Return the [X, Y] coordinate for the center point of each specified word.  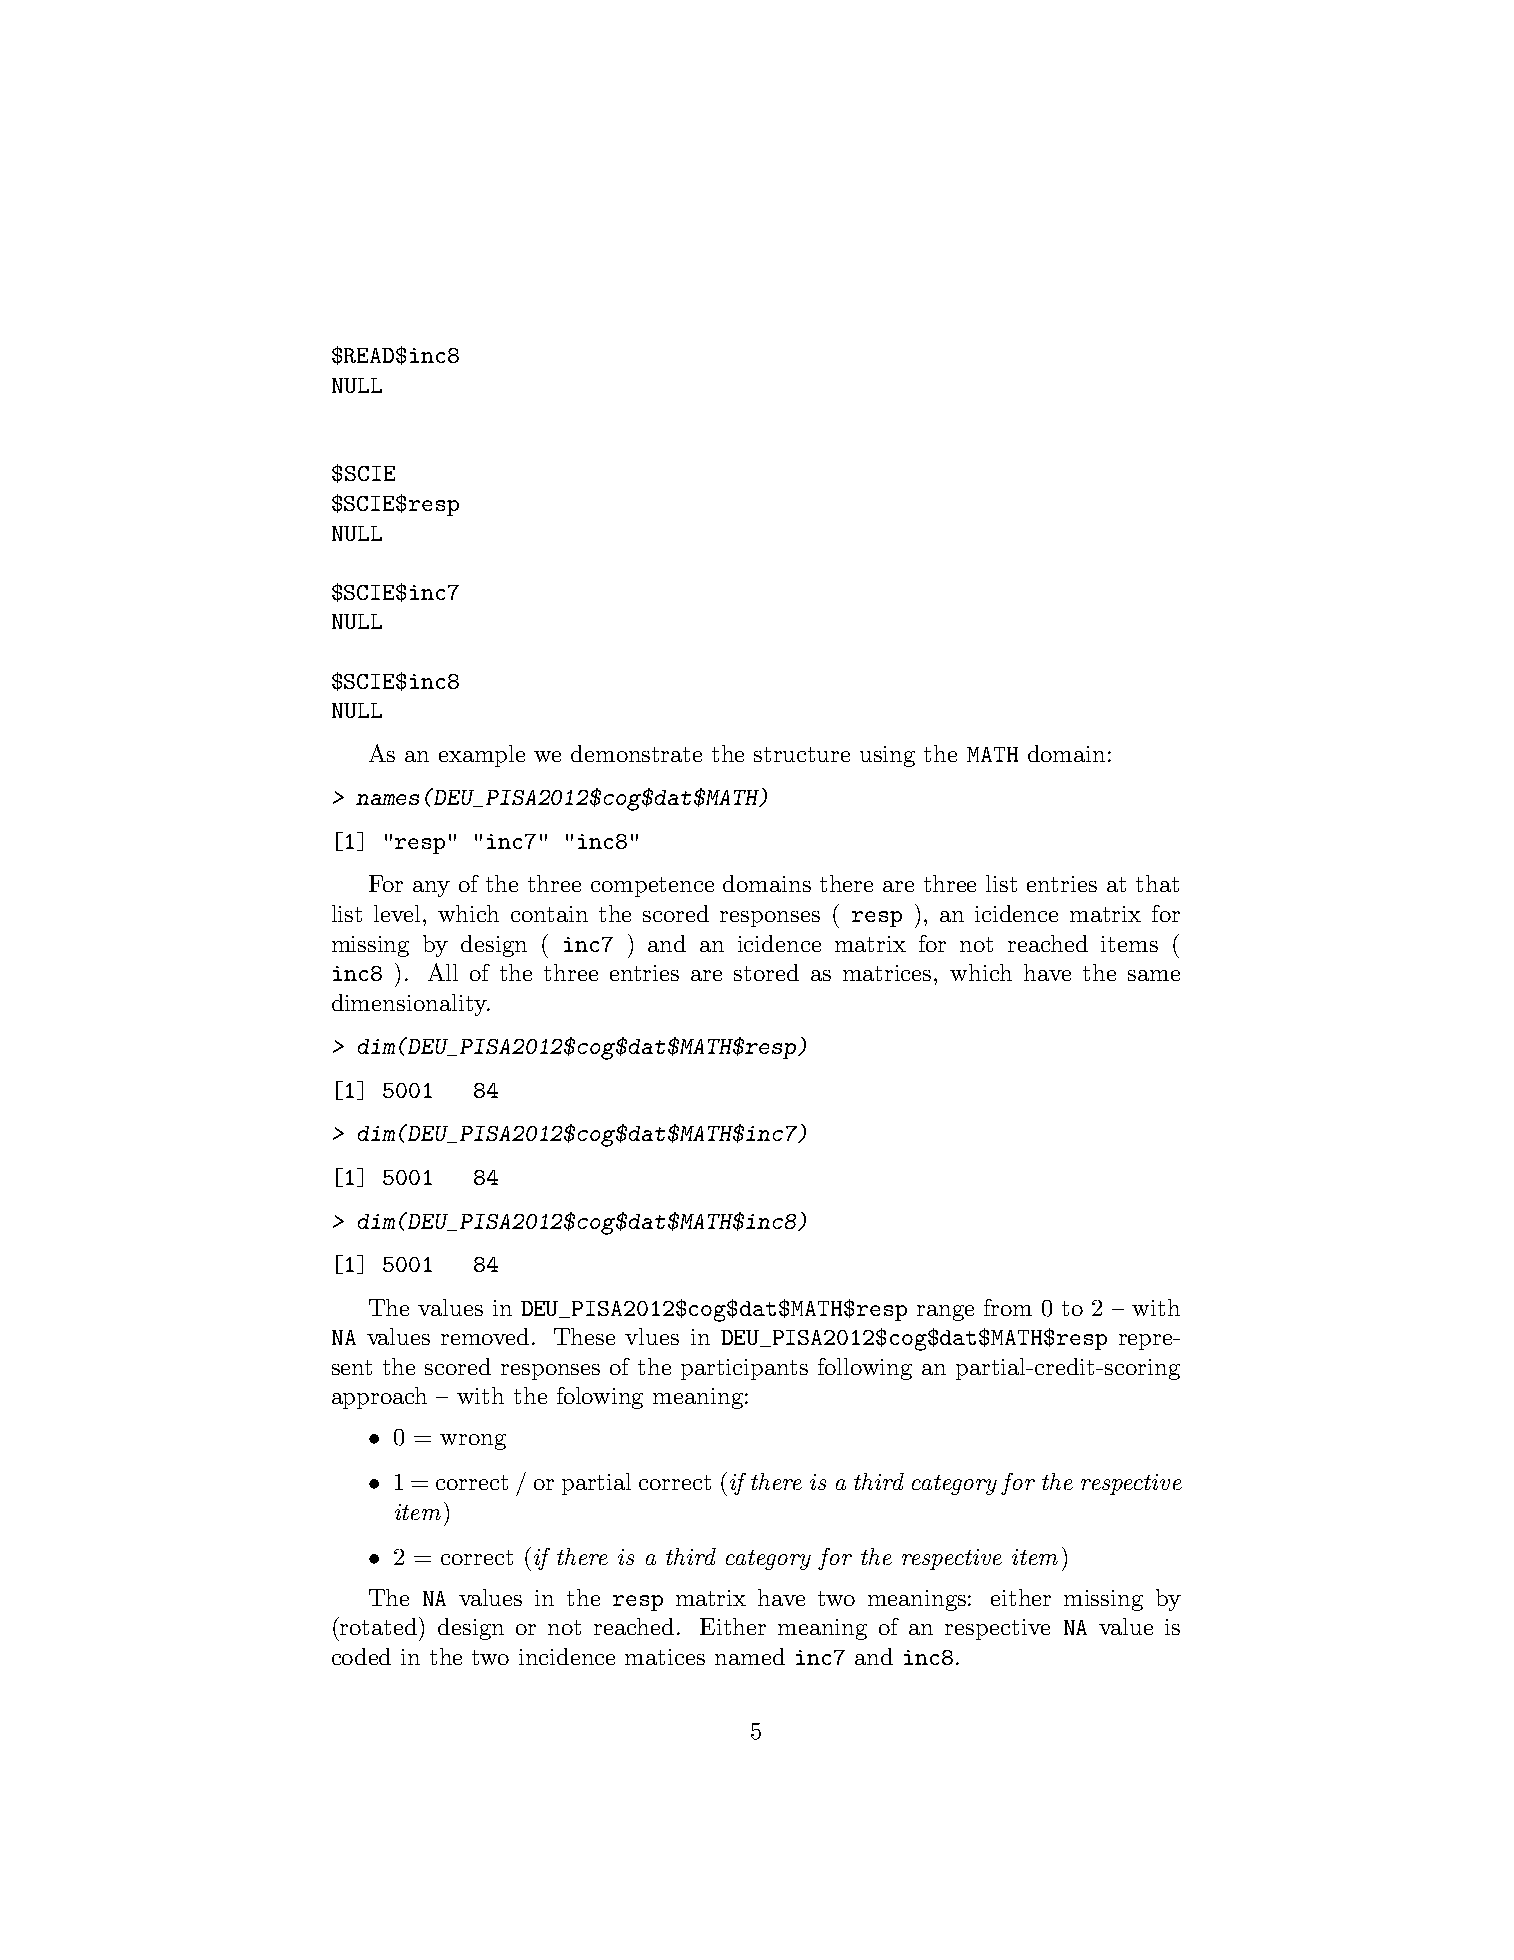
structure [802, 754]
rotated [380, 1626]
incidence [567, 1656]
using [887, 756]
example [482, 756]
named [750, 1656]
